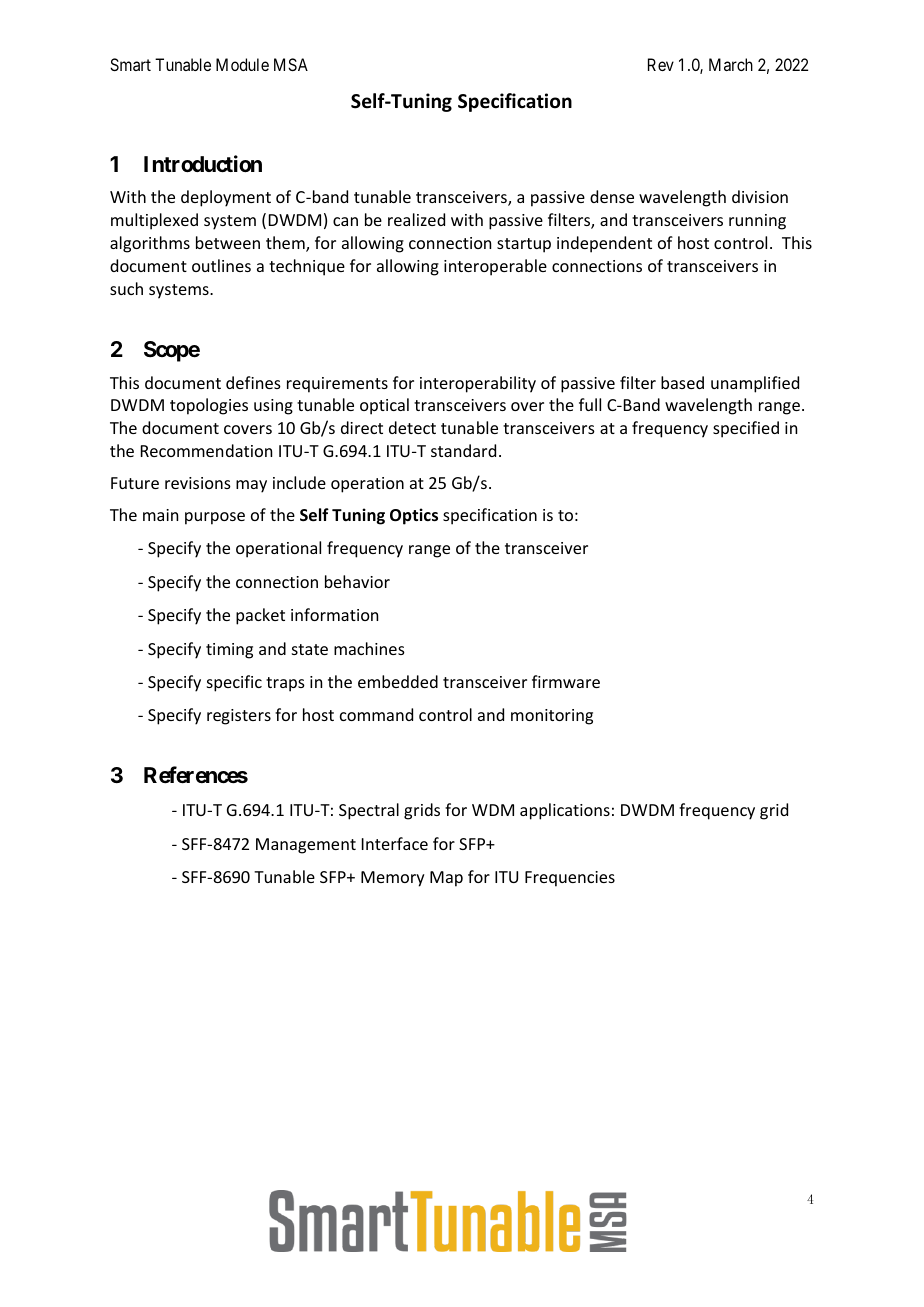 The image size is (924, 1307). What do you see at coordinates (291, 64) in the page?
I see `MSA` at bounding box center [291, 64].
